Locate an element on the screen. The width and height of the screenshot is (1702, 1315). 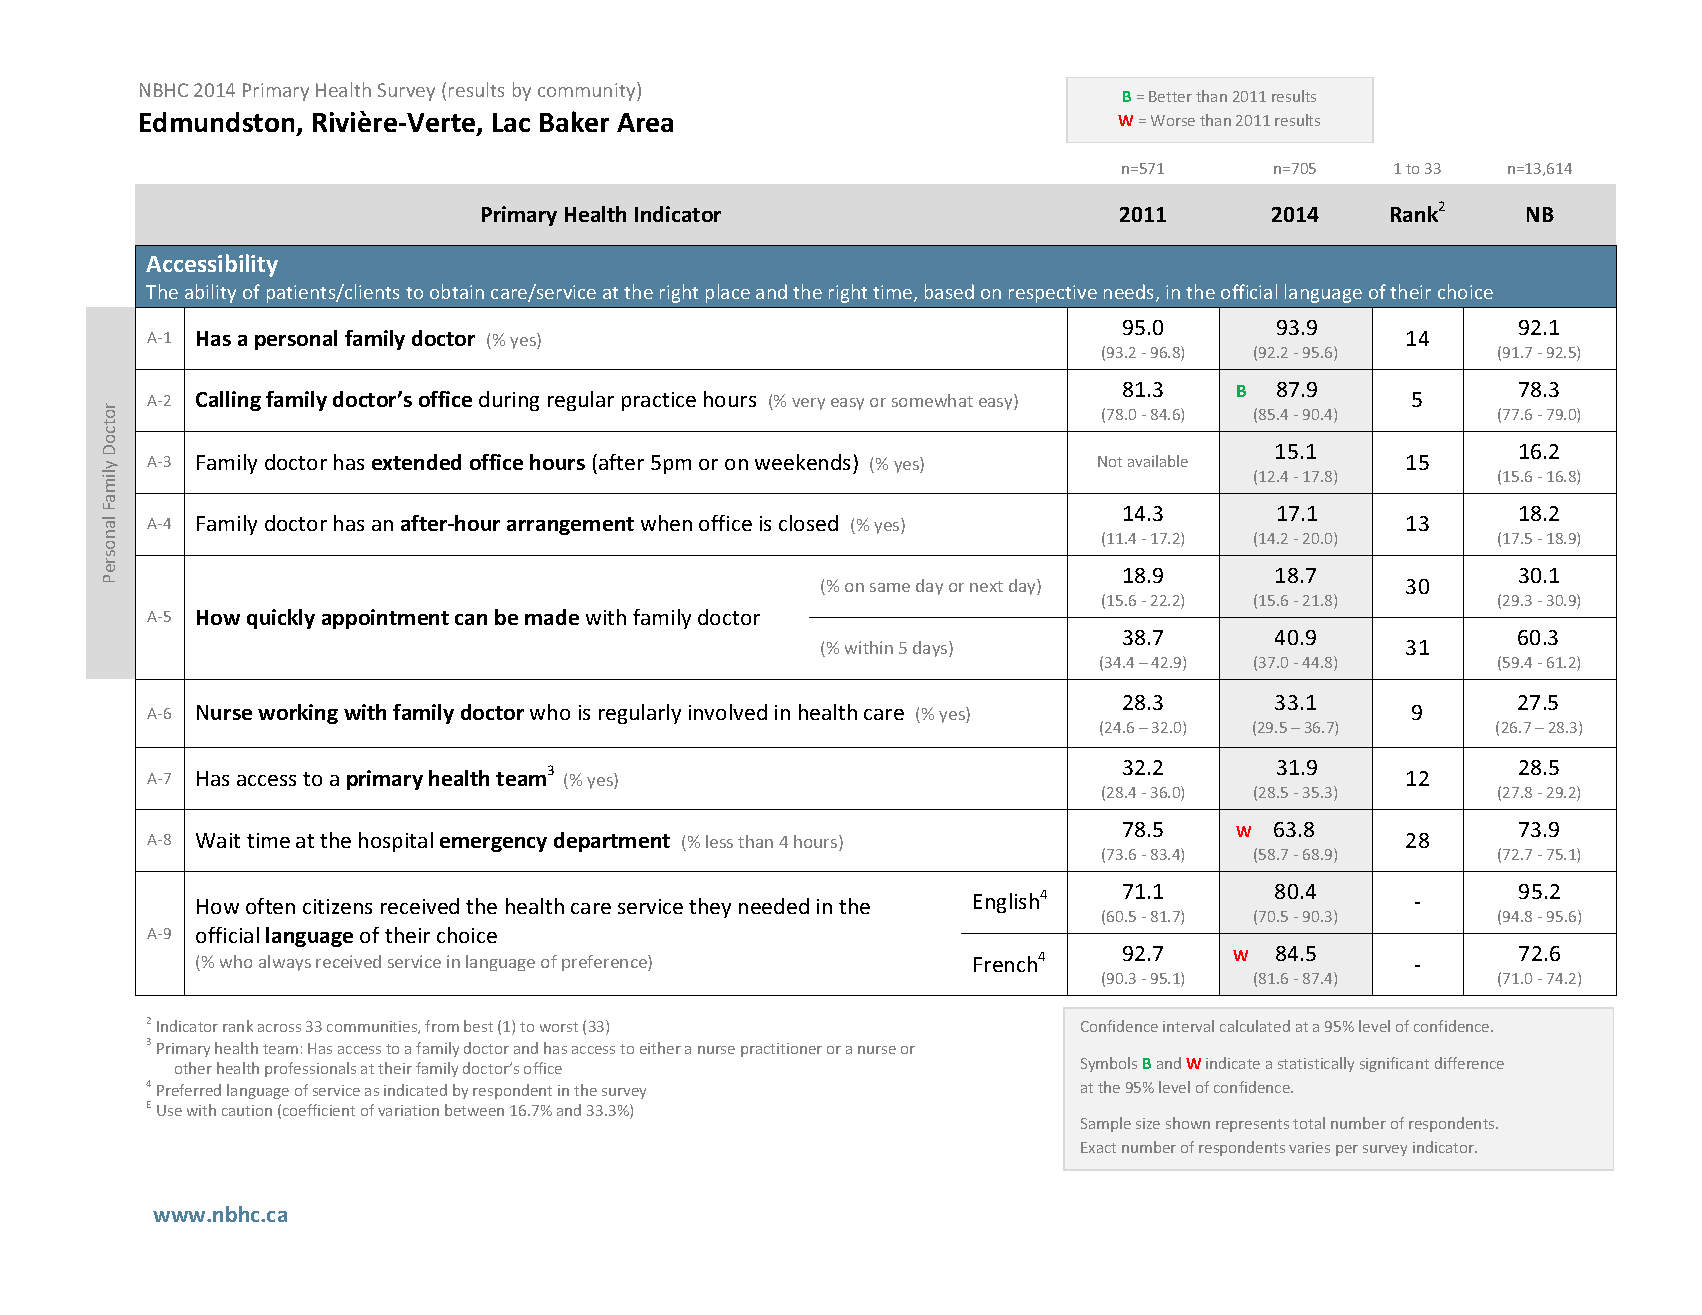
calculated is located at coordinates (1255, 1026).
